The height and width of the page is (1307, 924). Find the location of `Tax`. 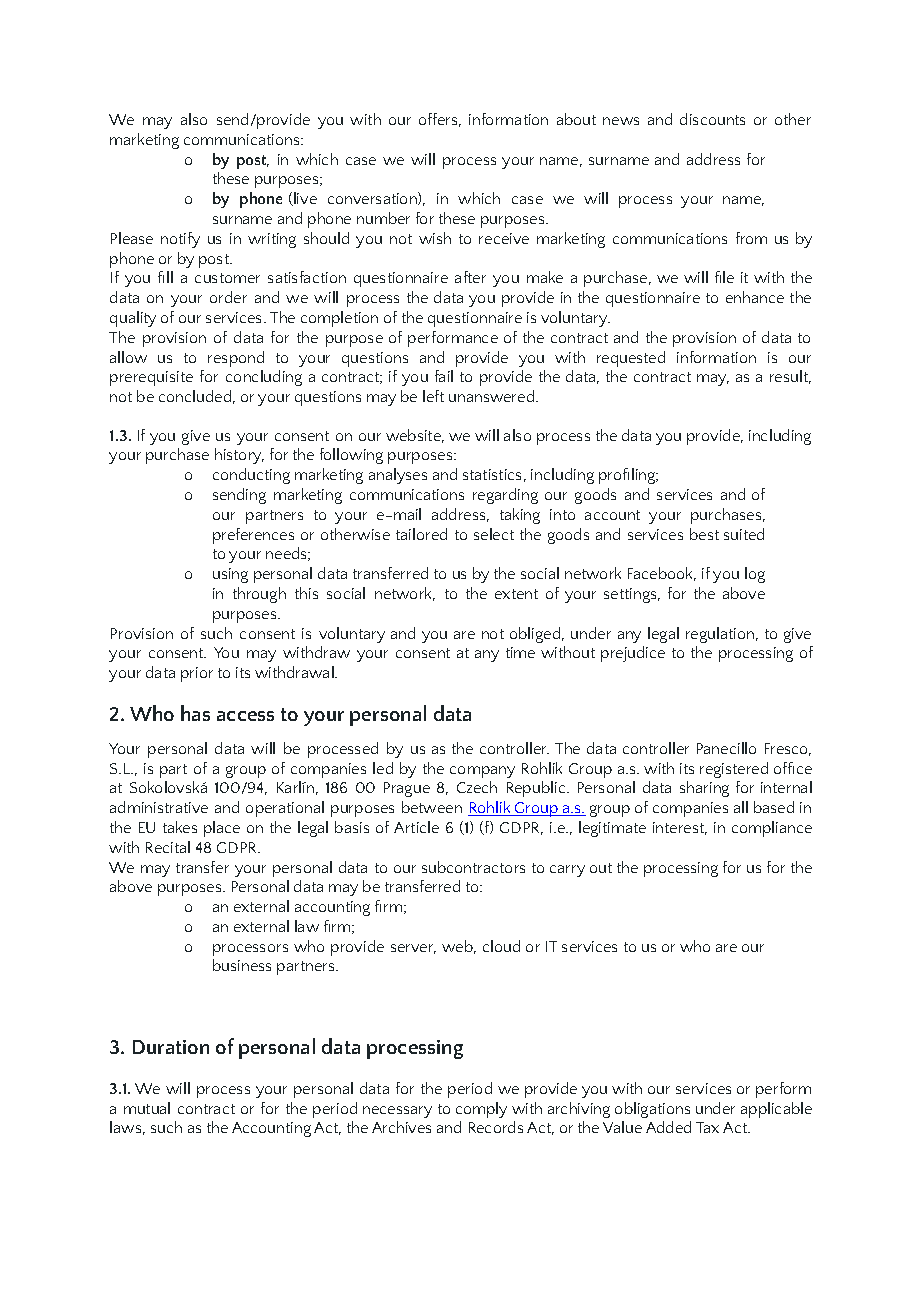

Tax is located at coordinates (707, 1127).
